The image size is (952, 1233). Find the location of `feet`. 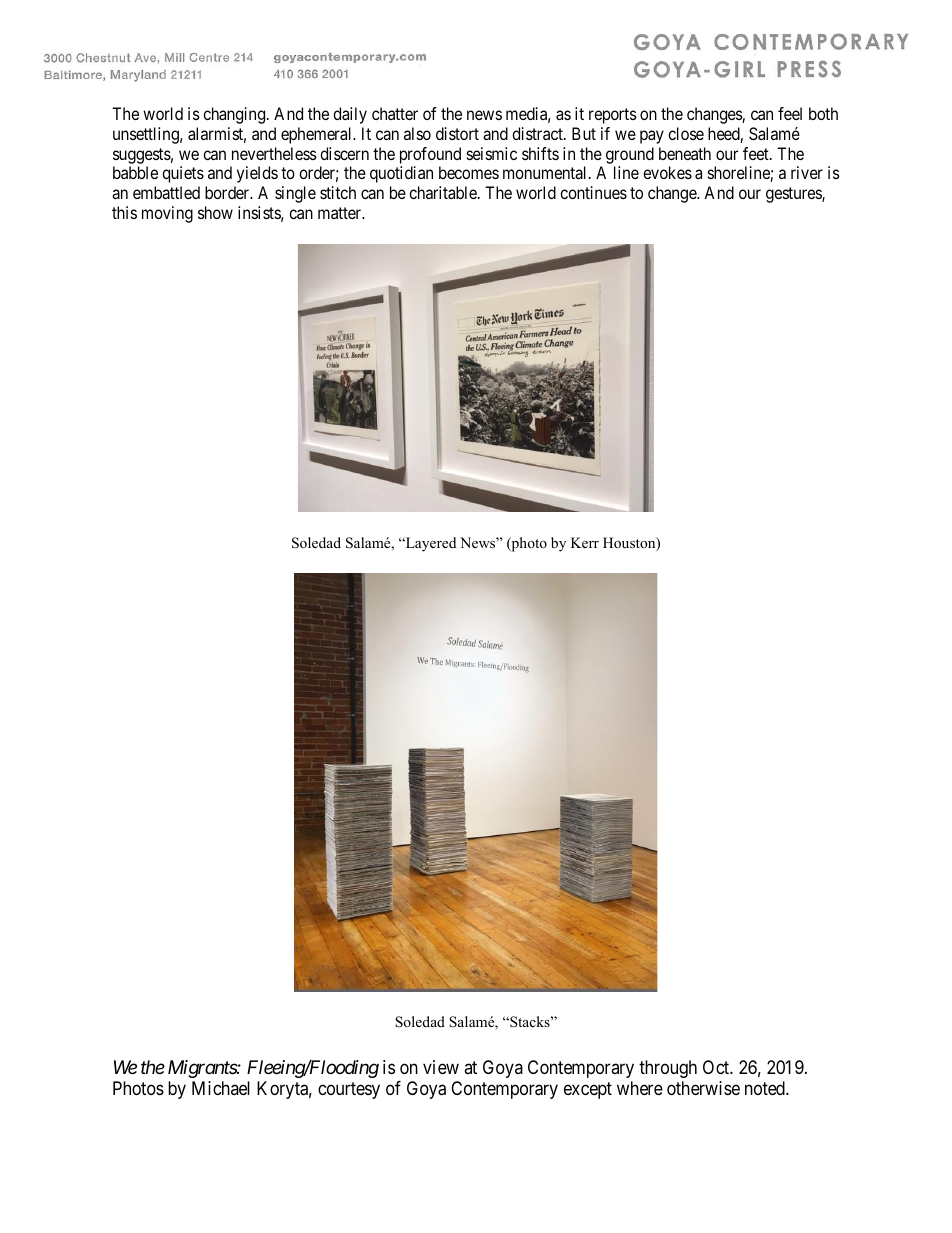

feet is located at coordinates (757, 153).
